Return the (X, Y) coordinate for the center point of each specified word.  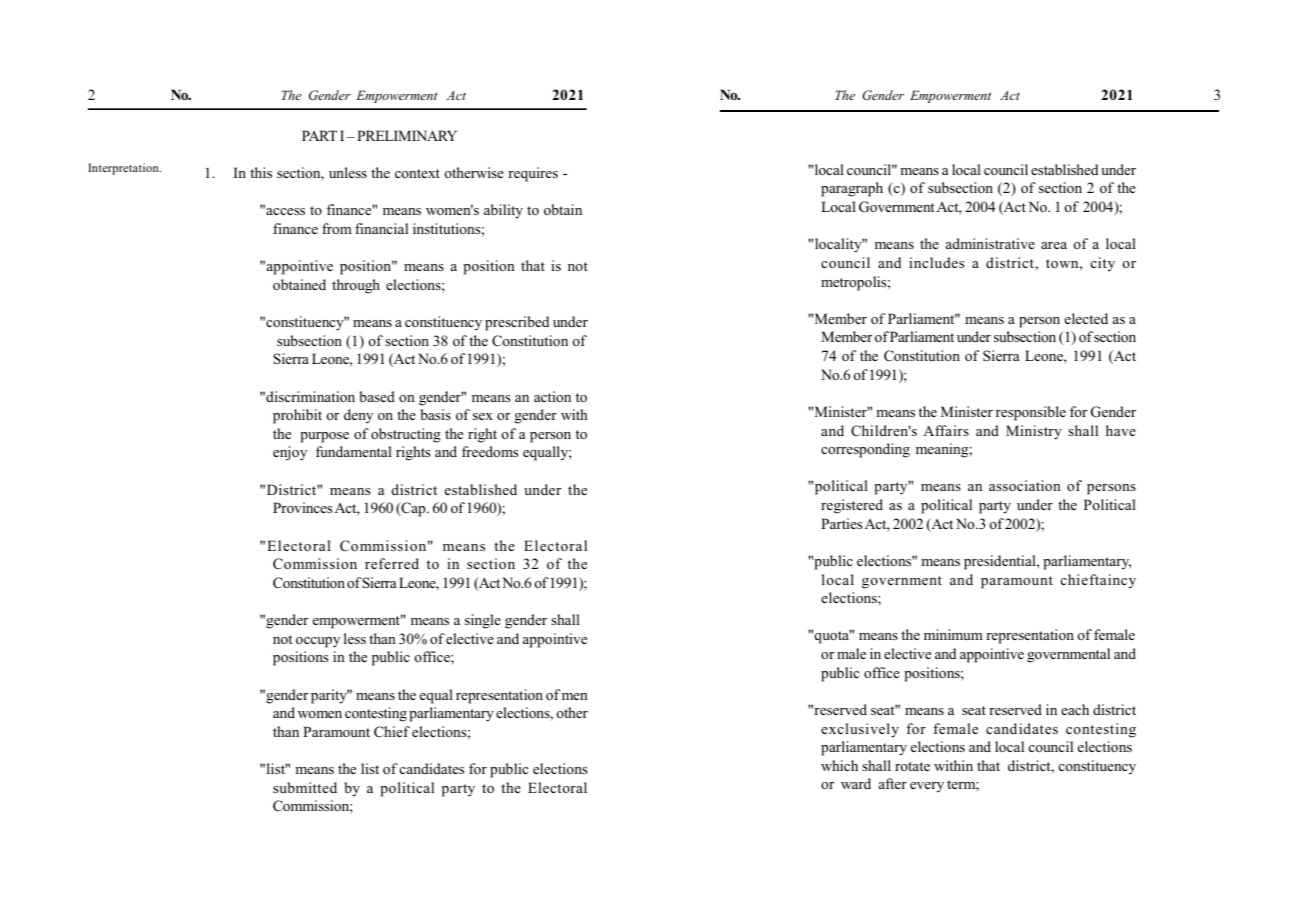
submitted (305, 787)
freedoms (490, 451)
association (1025, 485)
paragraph (852, 189)
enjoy (290, 453)
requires (533, 174)
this (261, 172)
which (839, 765)
